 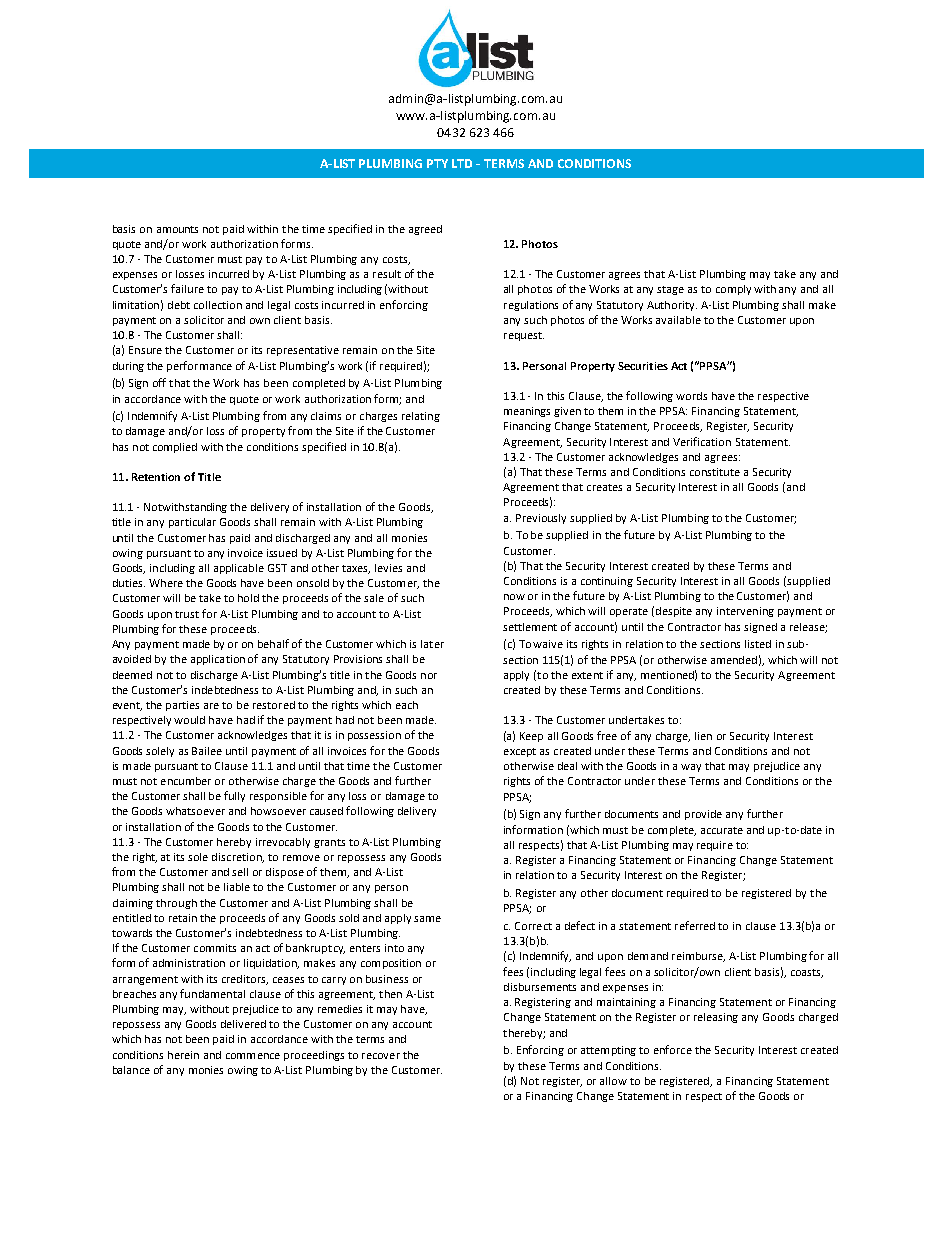 I want to click on herein, so click(x=183, y=1055).
